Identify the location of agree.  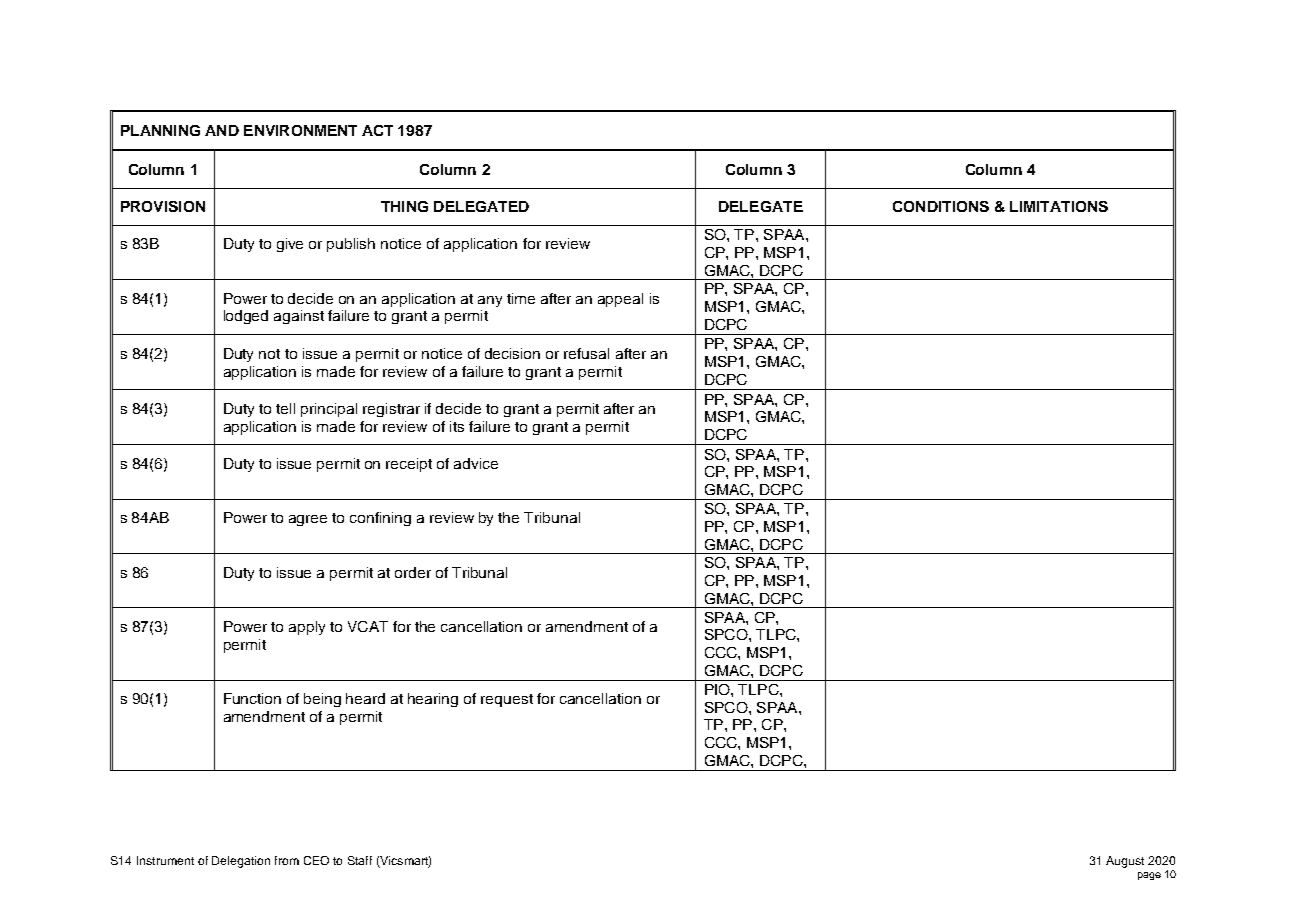
(308, 520).
